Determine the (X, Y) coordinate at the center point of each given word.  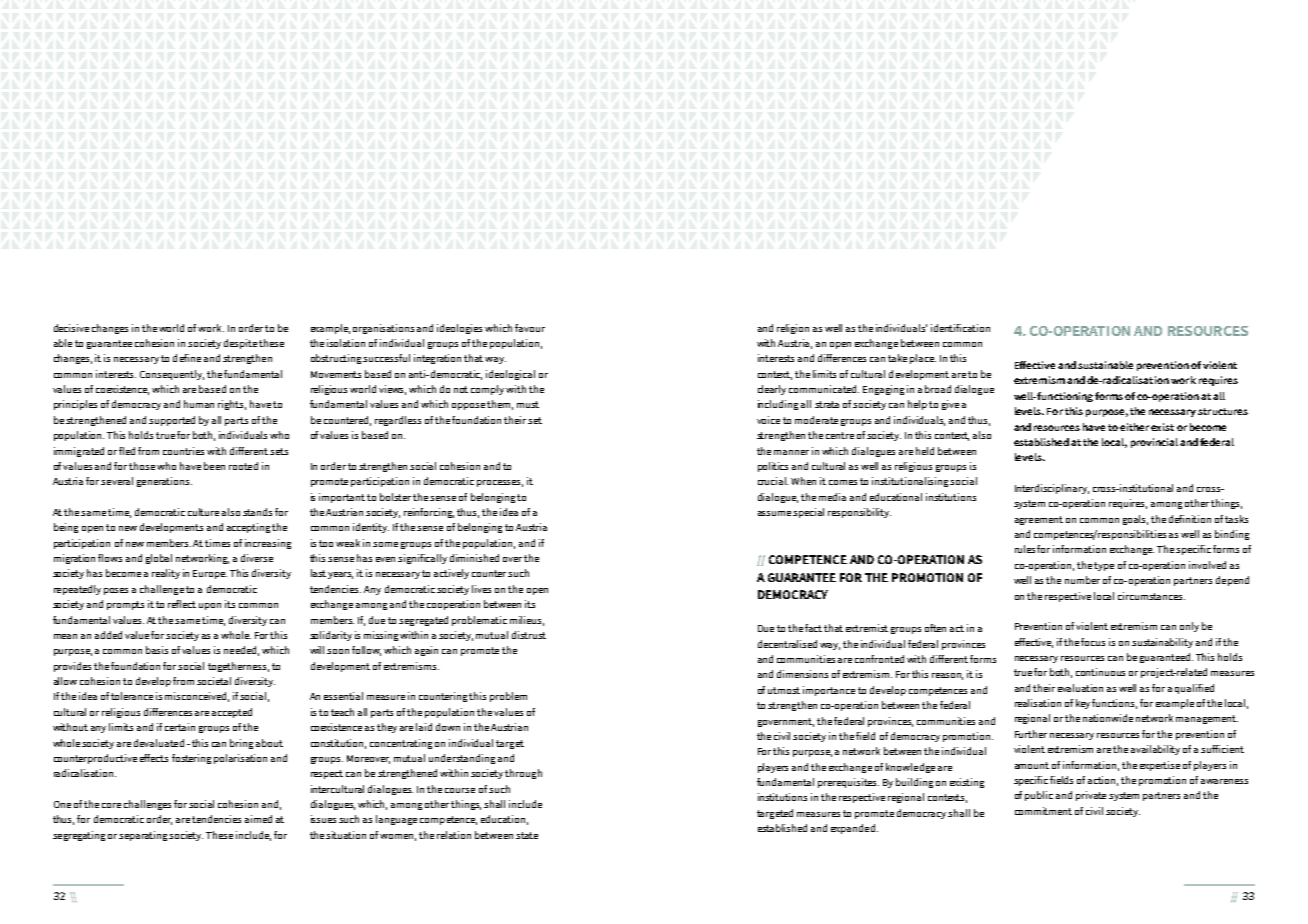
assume (774, 513)
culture (203, 512)
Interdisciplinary (1052, 489)
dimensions (802, 674)
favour (530, 328)
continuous (1100, 672)
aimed (258, 819)
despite (240, 344)
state (527, 835)
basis (157, 650)
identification (960, 328)
